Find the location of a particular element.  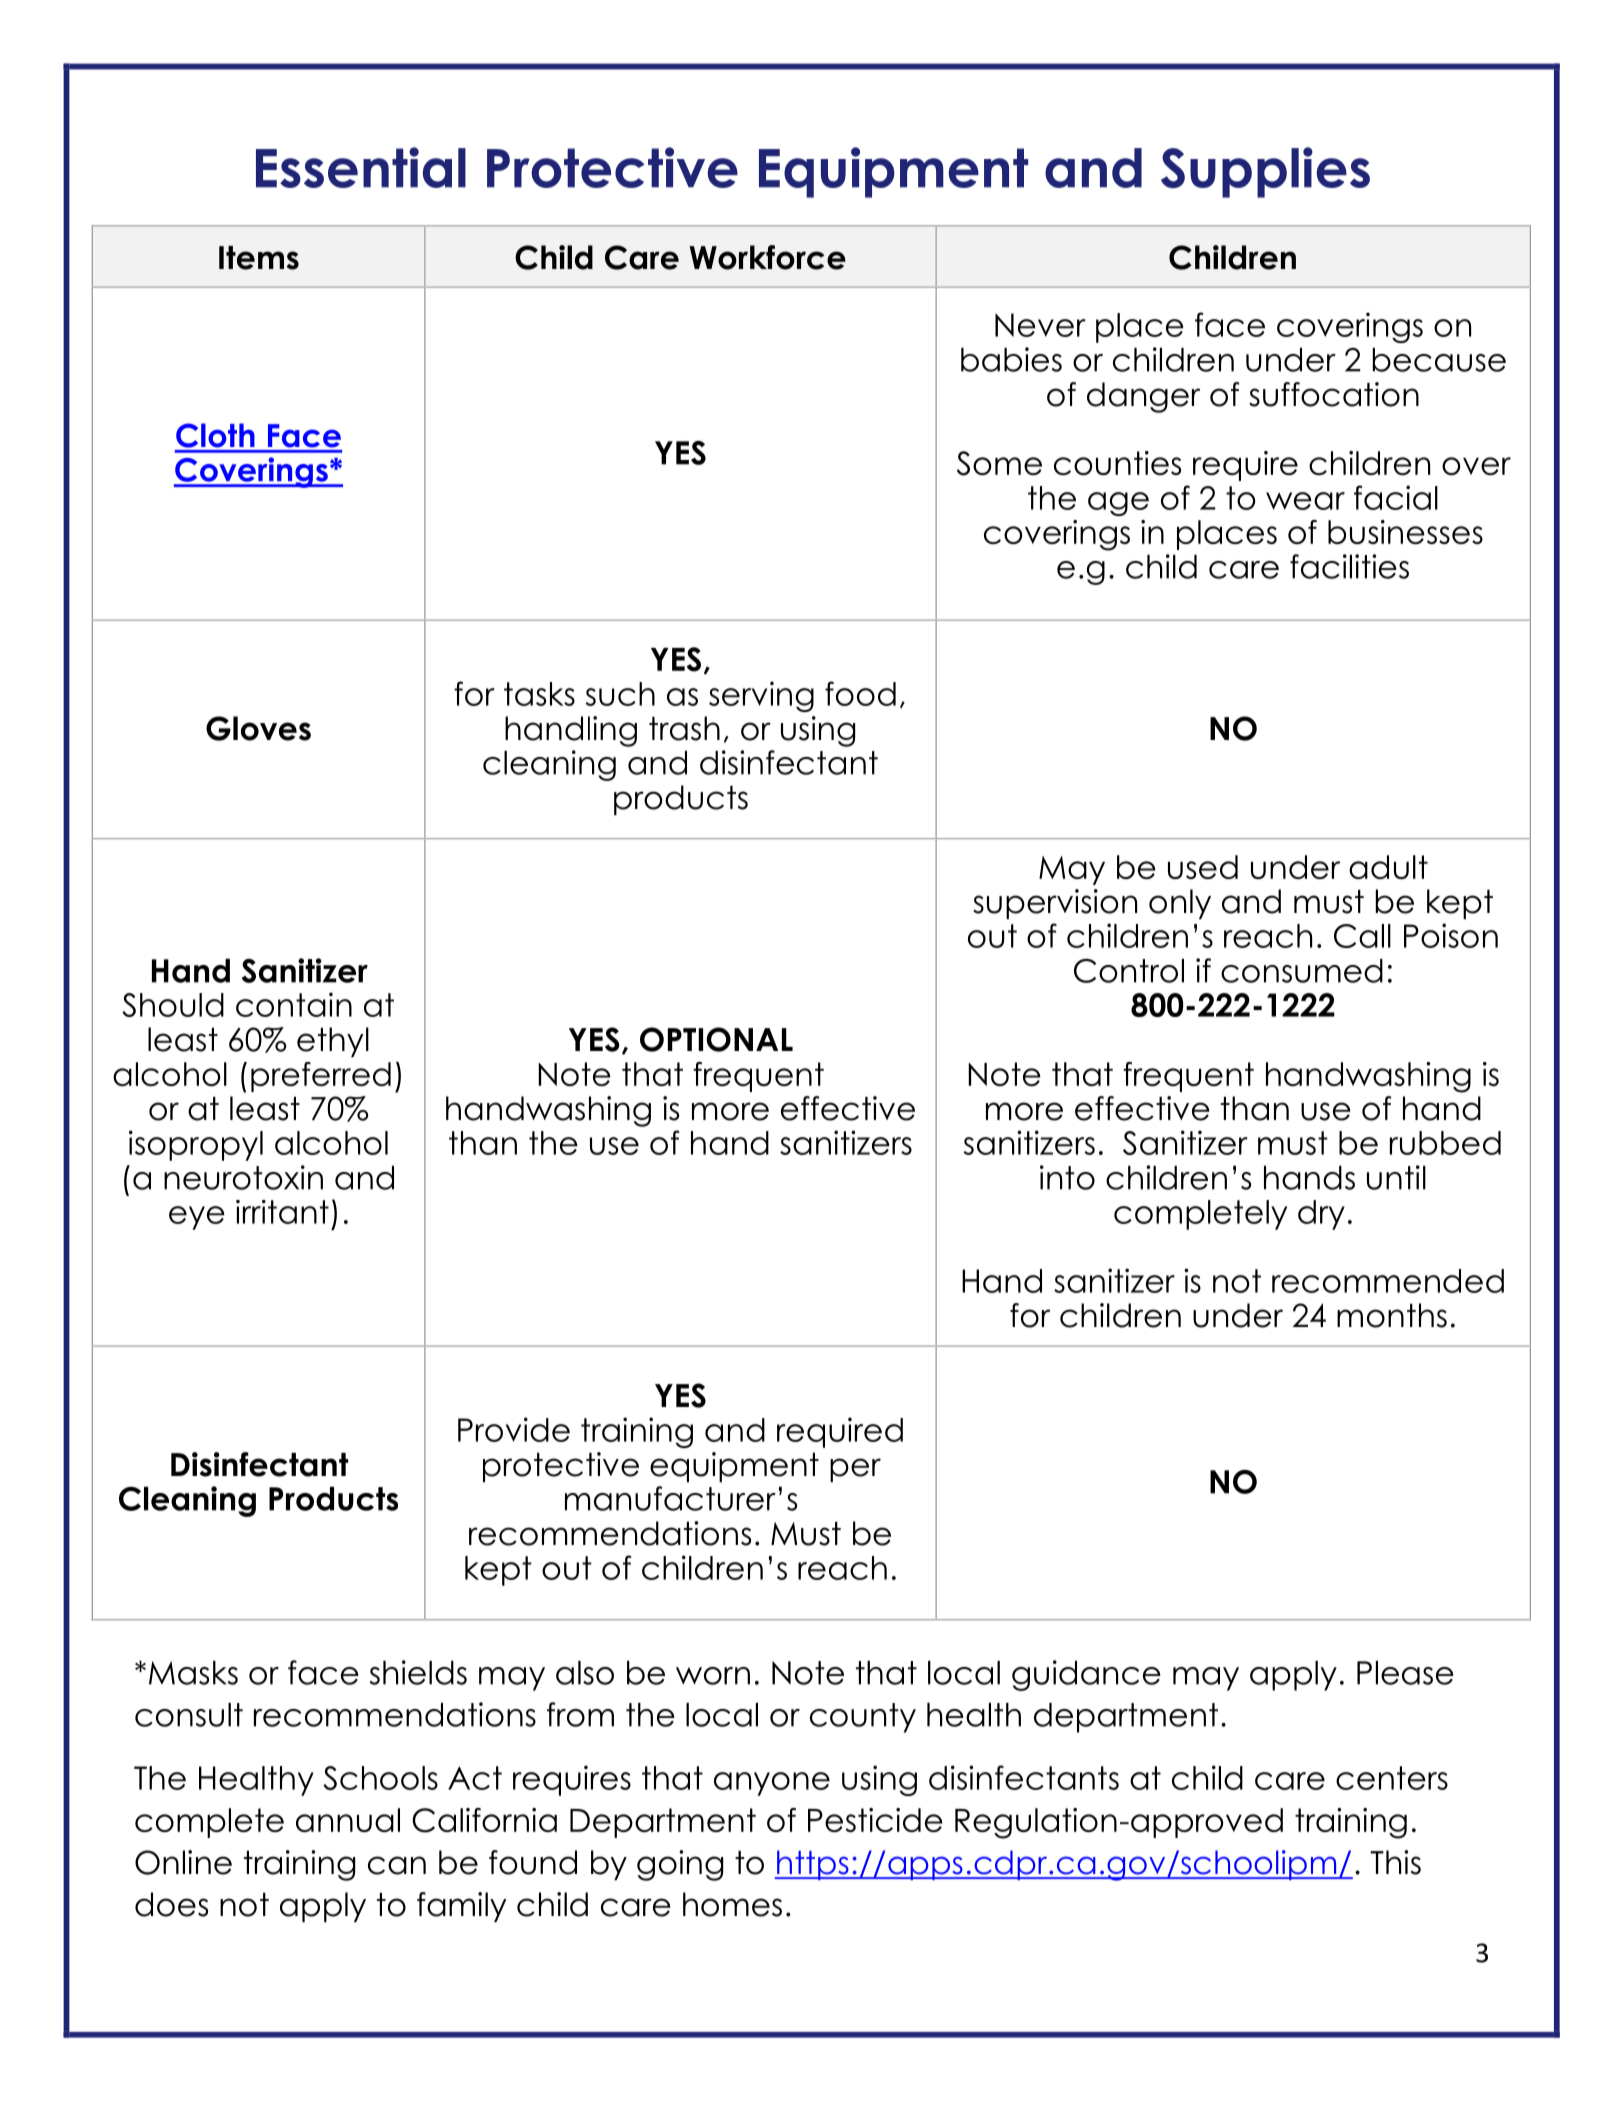

This is located at coordinates (1395, 1862).
